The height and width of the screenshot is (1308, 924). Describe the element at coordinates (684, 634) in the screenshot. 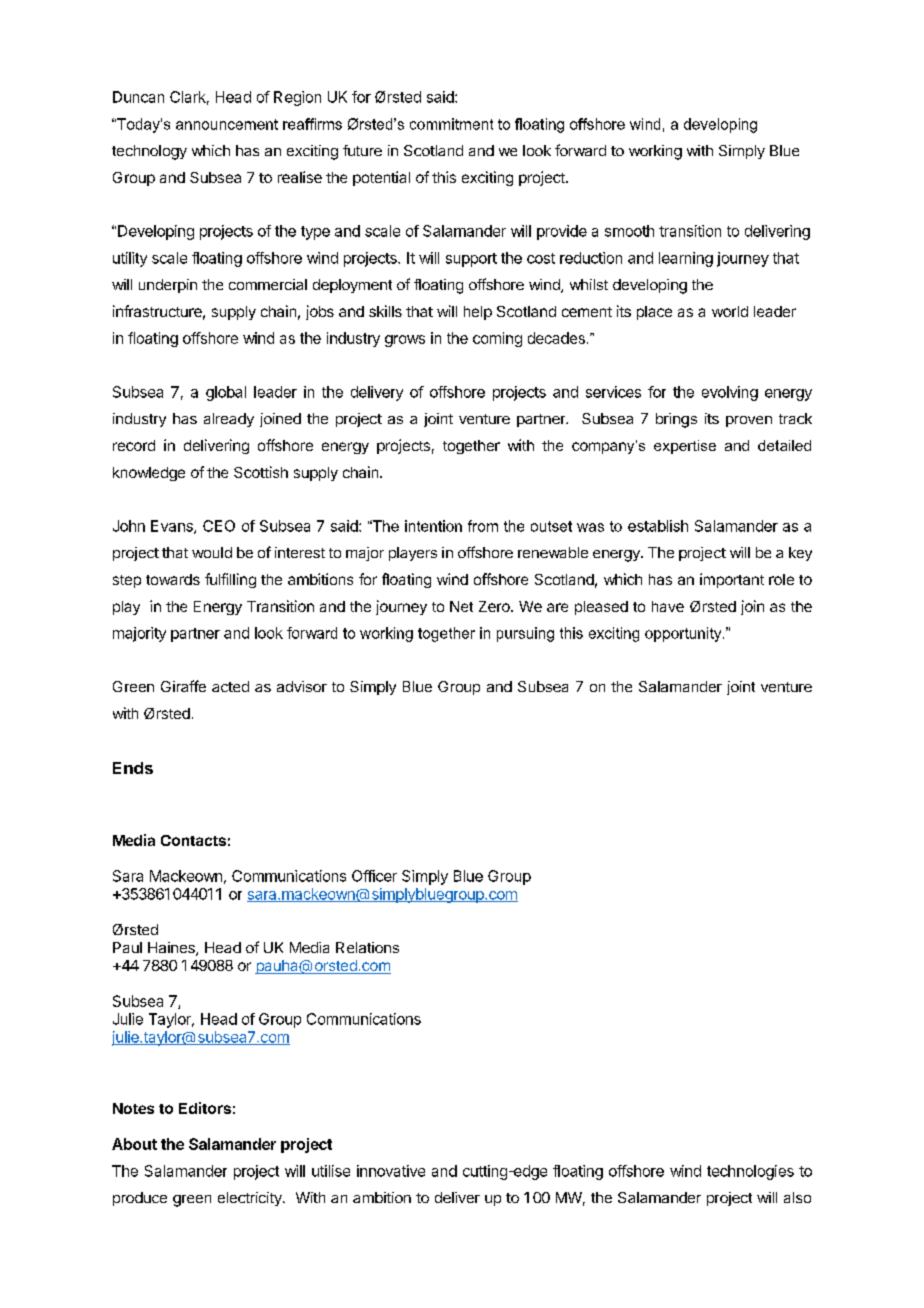

I see `opportunity` at that location.
